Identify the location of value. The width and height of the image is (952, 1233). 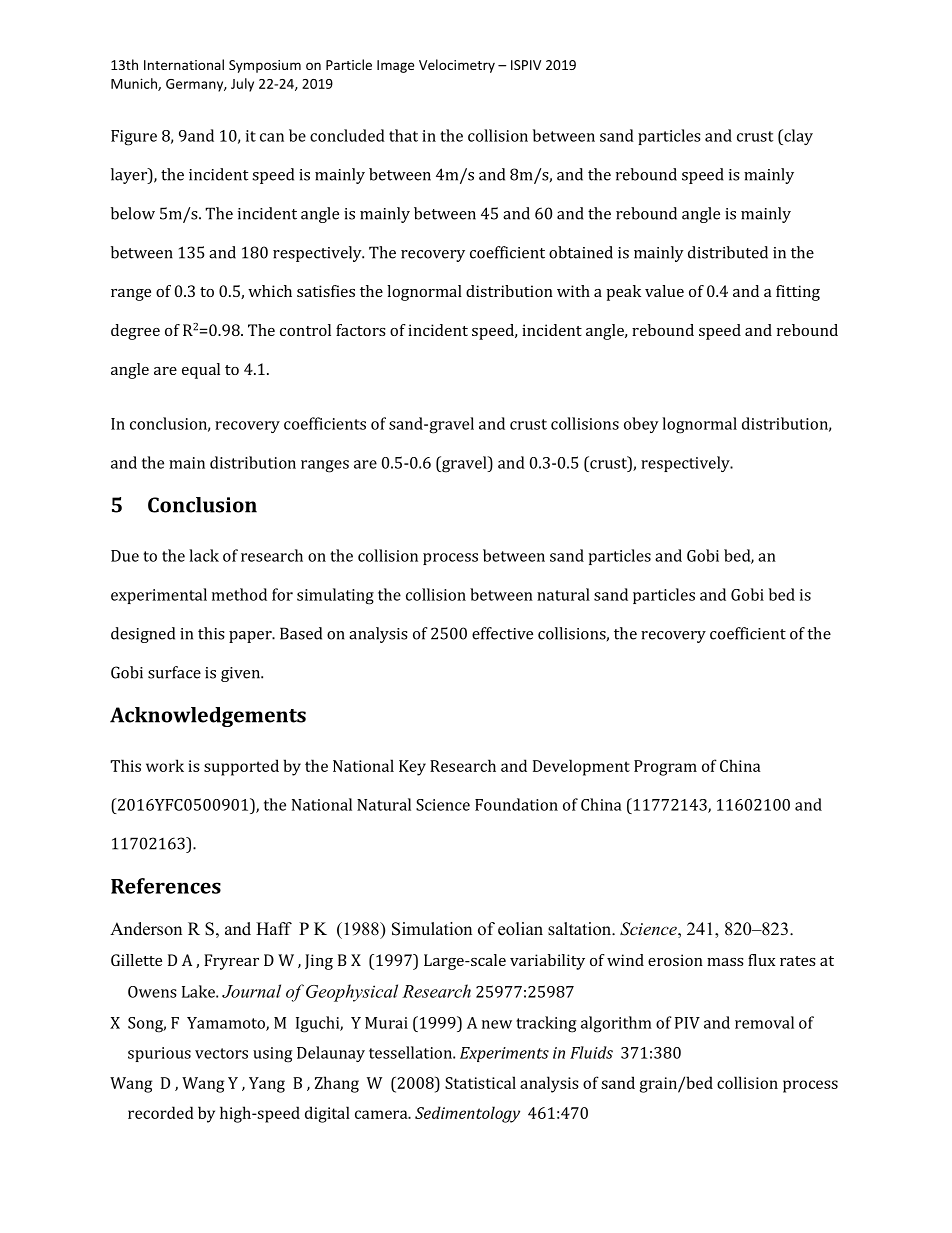
(664, 291).
